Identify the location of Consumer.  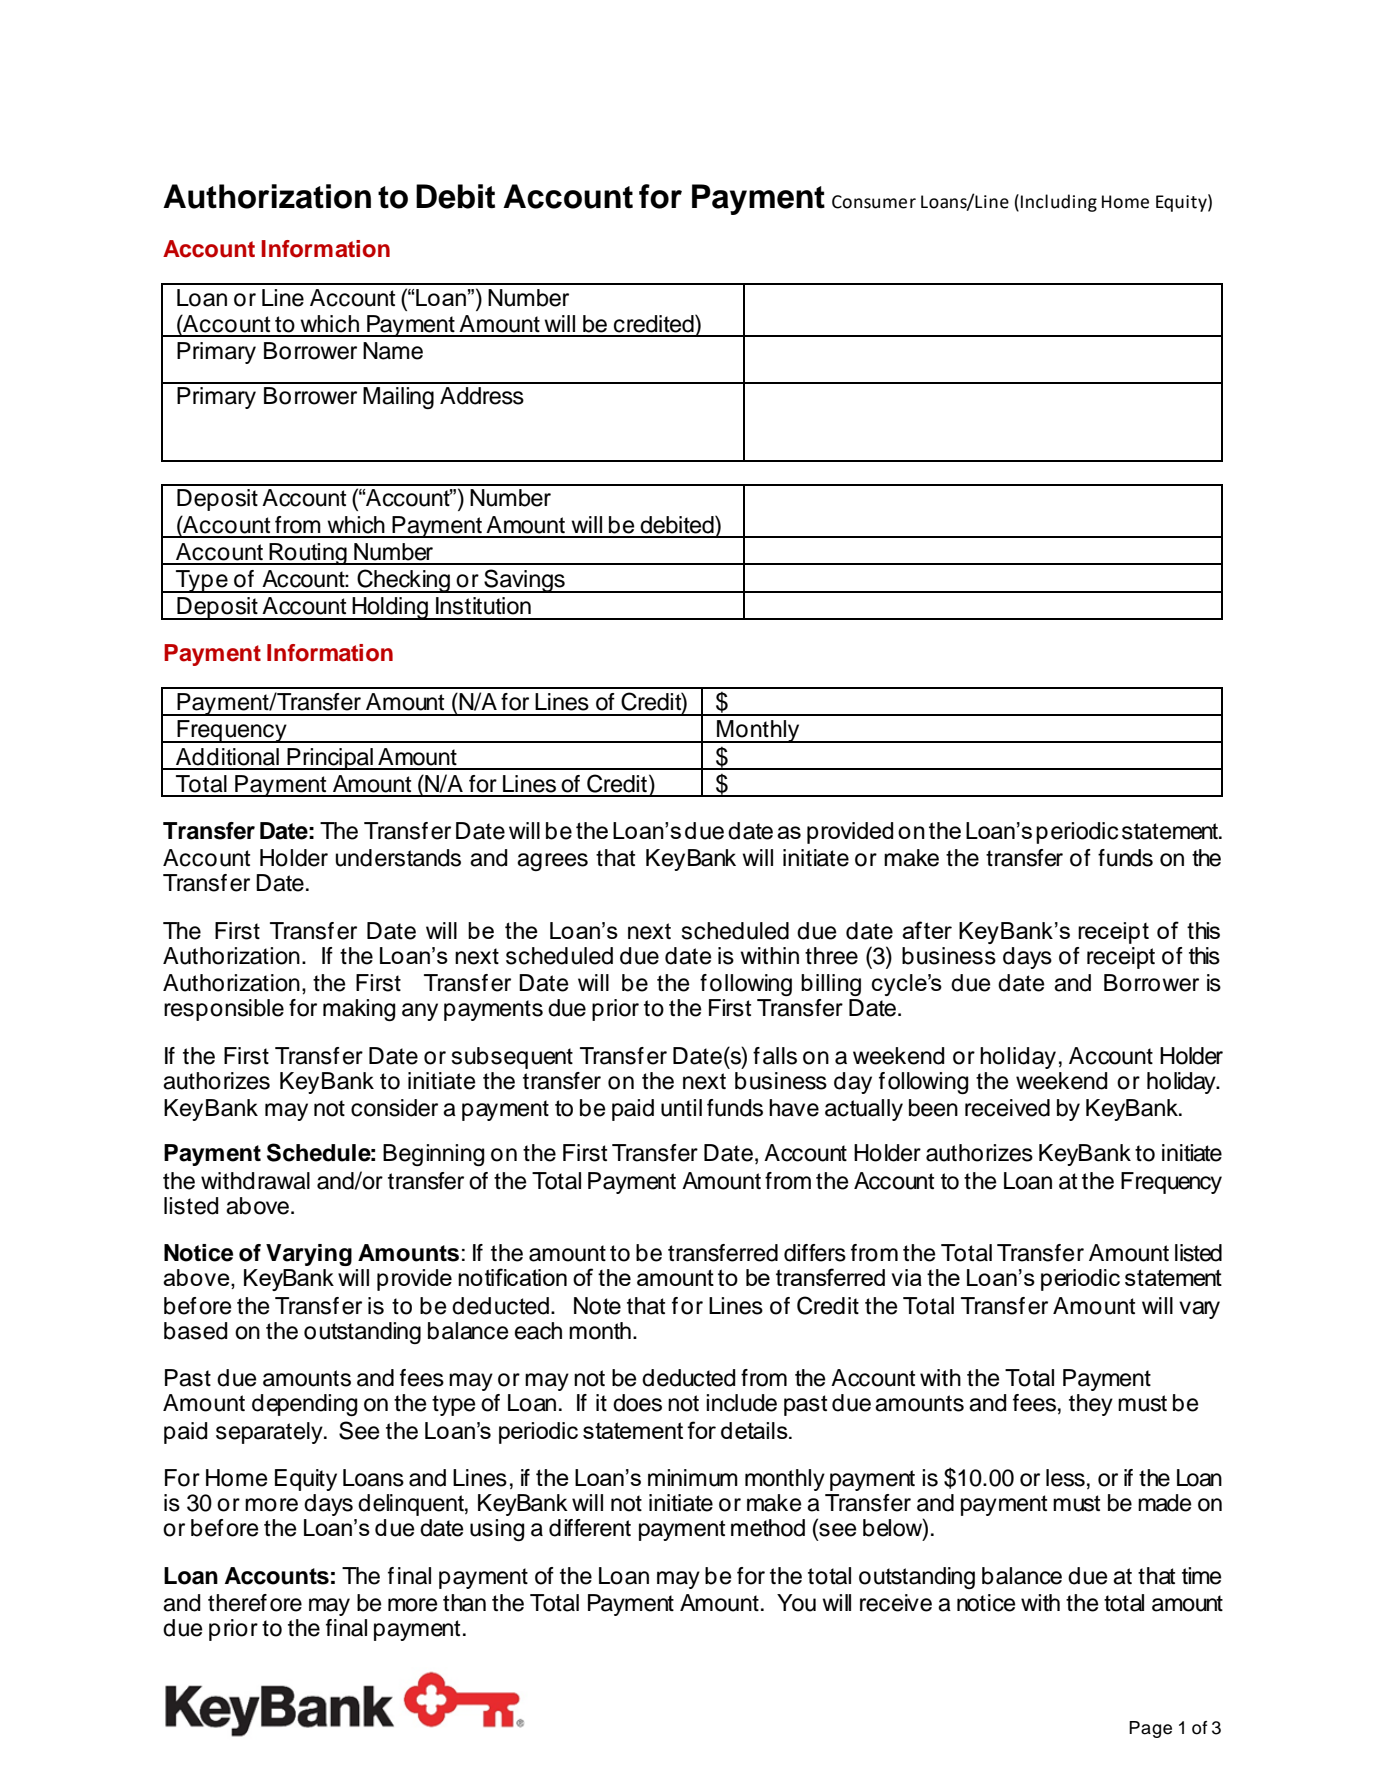
(874, 202).
